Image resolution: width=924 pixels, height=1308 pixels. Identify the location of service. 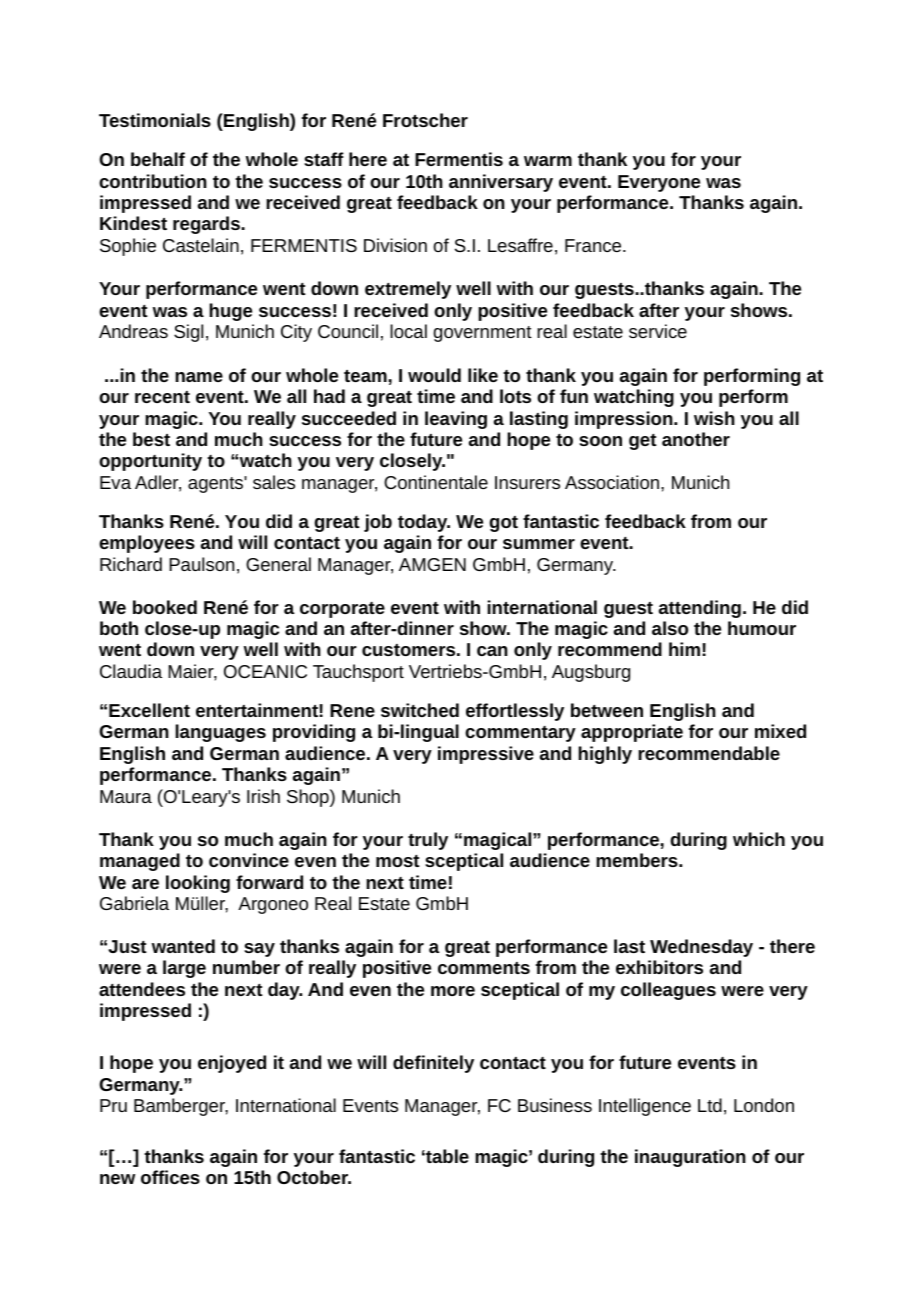
(658, 331).
